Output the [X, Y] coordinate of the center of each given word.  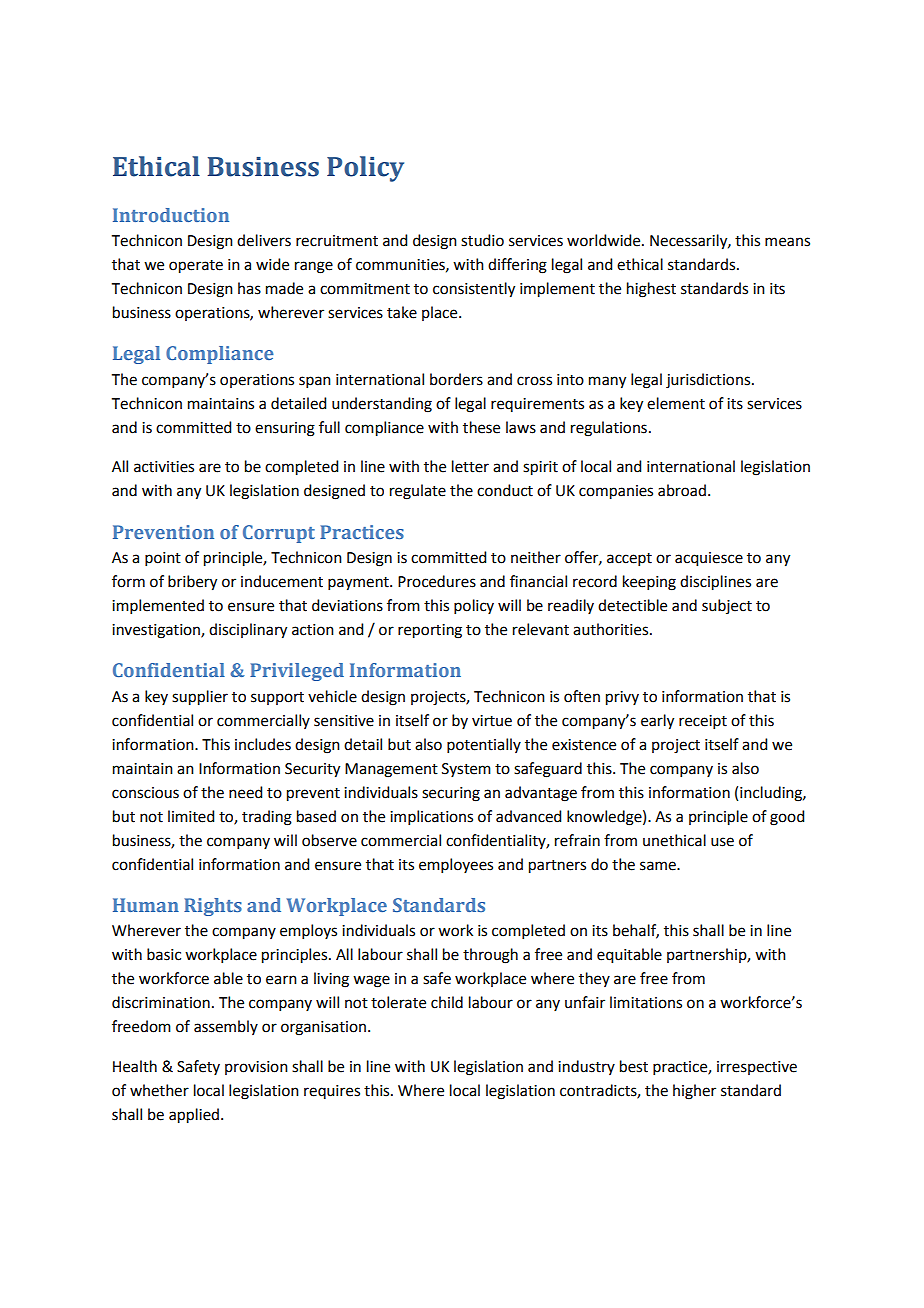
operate [196, 267]
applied [194, 1116]
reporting [430, 631]
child [447, 1002]
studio [482, 240]
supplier [200, 698]
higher [694, 1092]
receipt [703, 722]
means [787, 242]
